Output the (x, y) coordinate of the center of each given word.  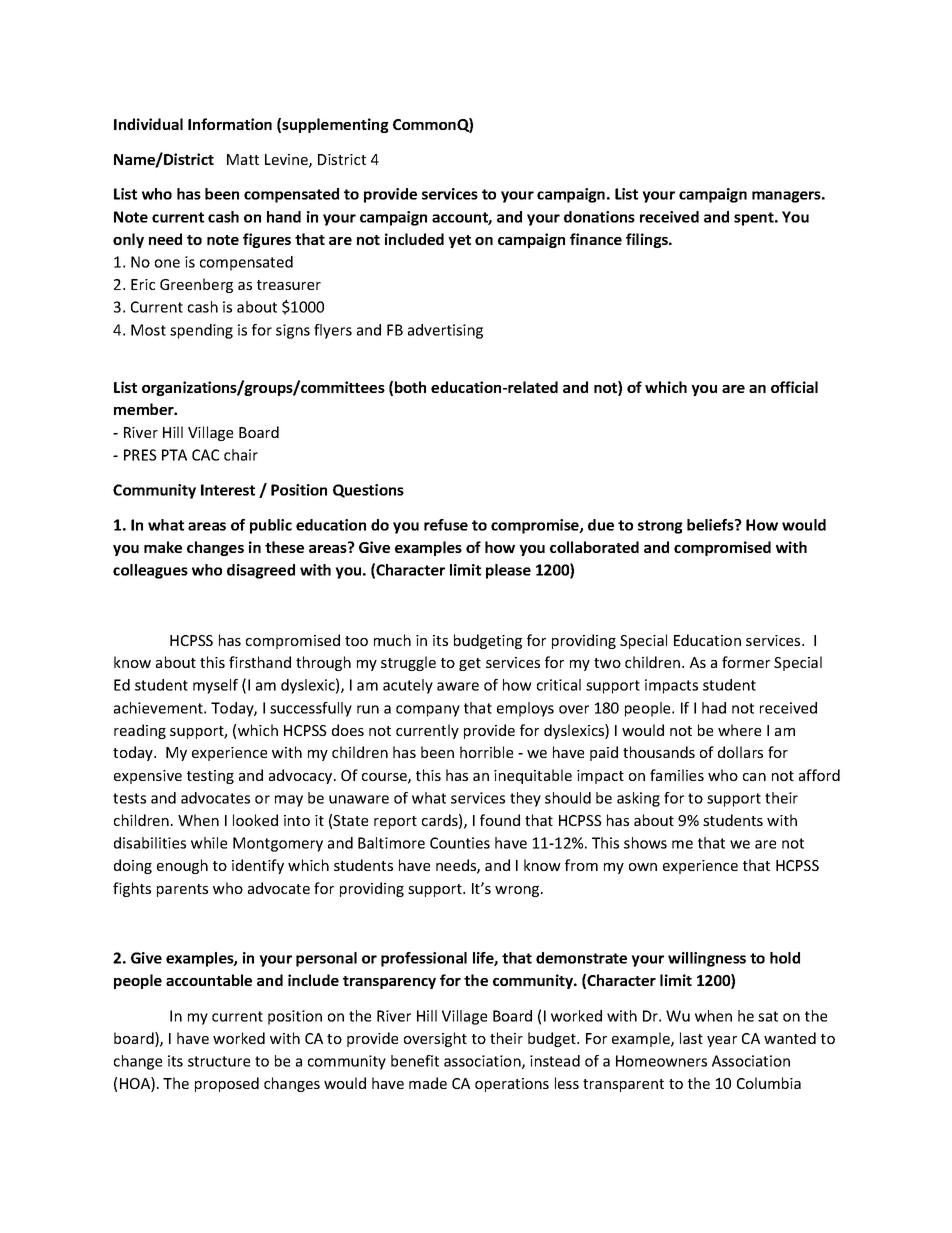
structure (219, 1061)
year (722, 1041)
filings (648, 240)
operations (512, 1085)
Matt (243, 159)
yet (459, 241)
